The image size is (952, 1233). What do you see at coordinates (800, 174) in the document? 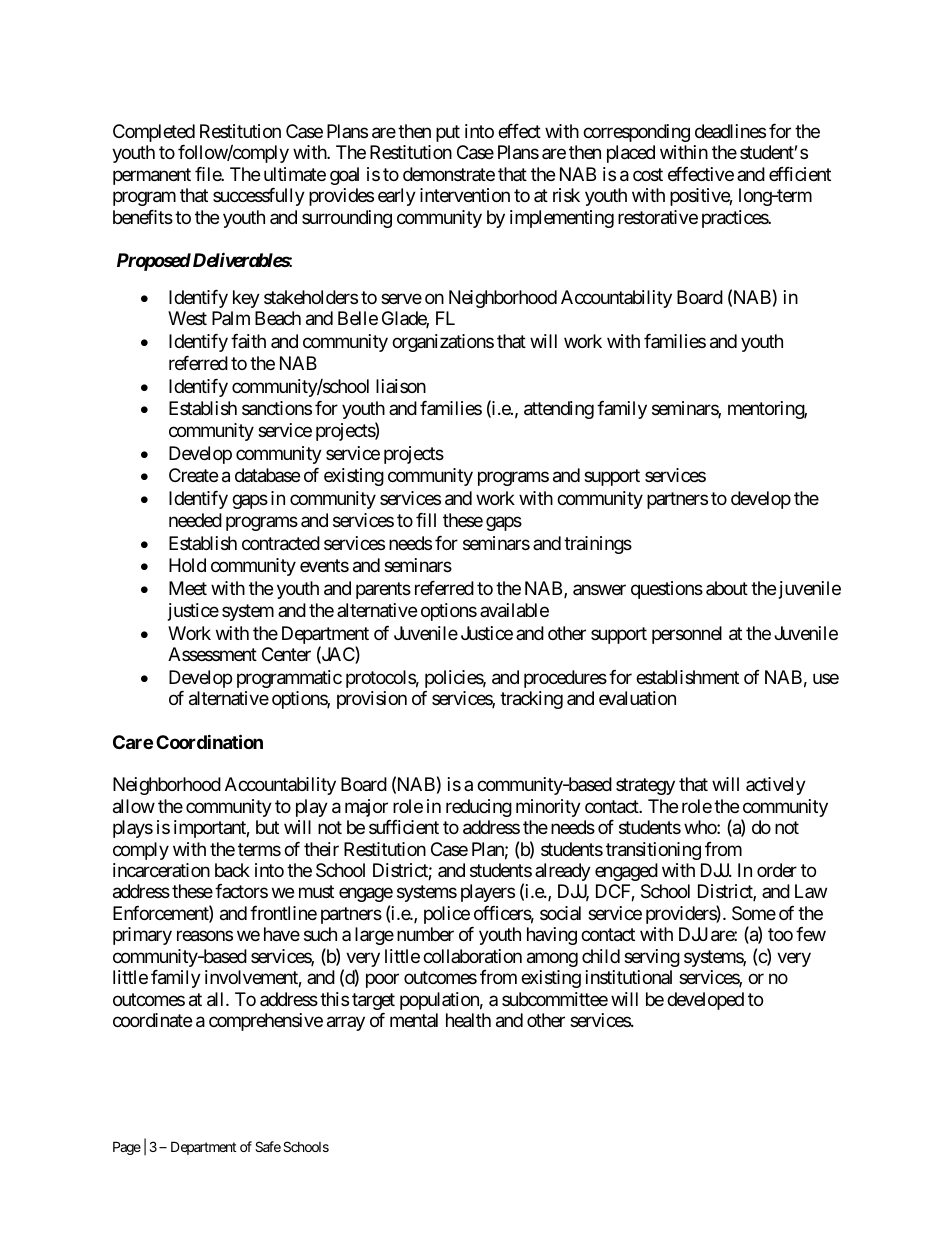
I see `efficient` at bounding box center [800, 174].
